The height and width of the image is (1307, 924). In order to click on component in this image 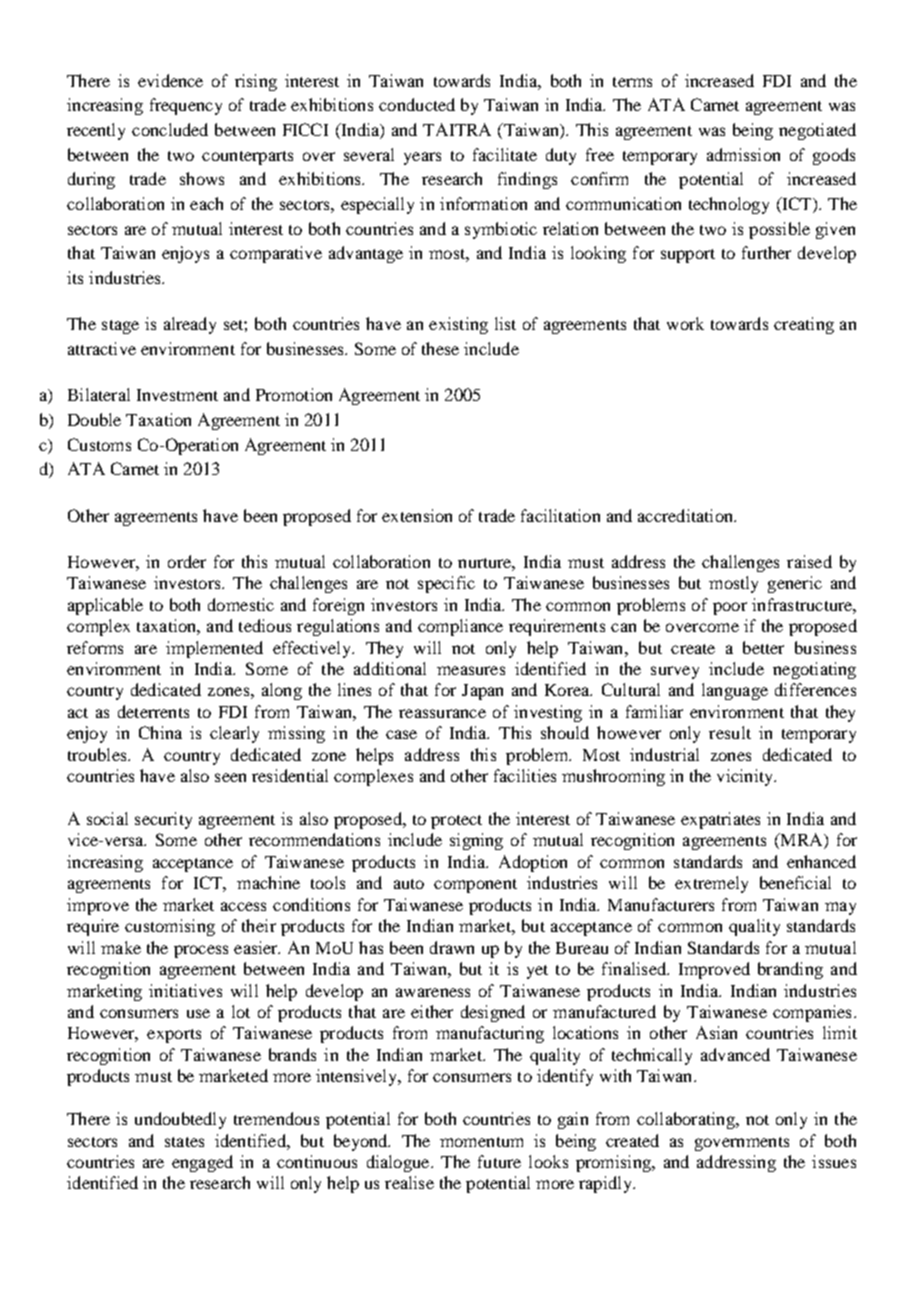, I will do `click(475, 886)`.
